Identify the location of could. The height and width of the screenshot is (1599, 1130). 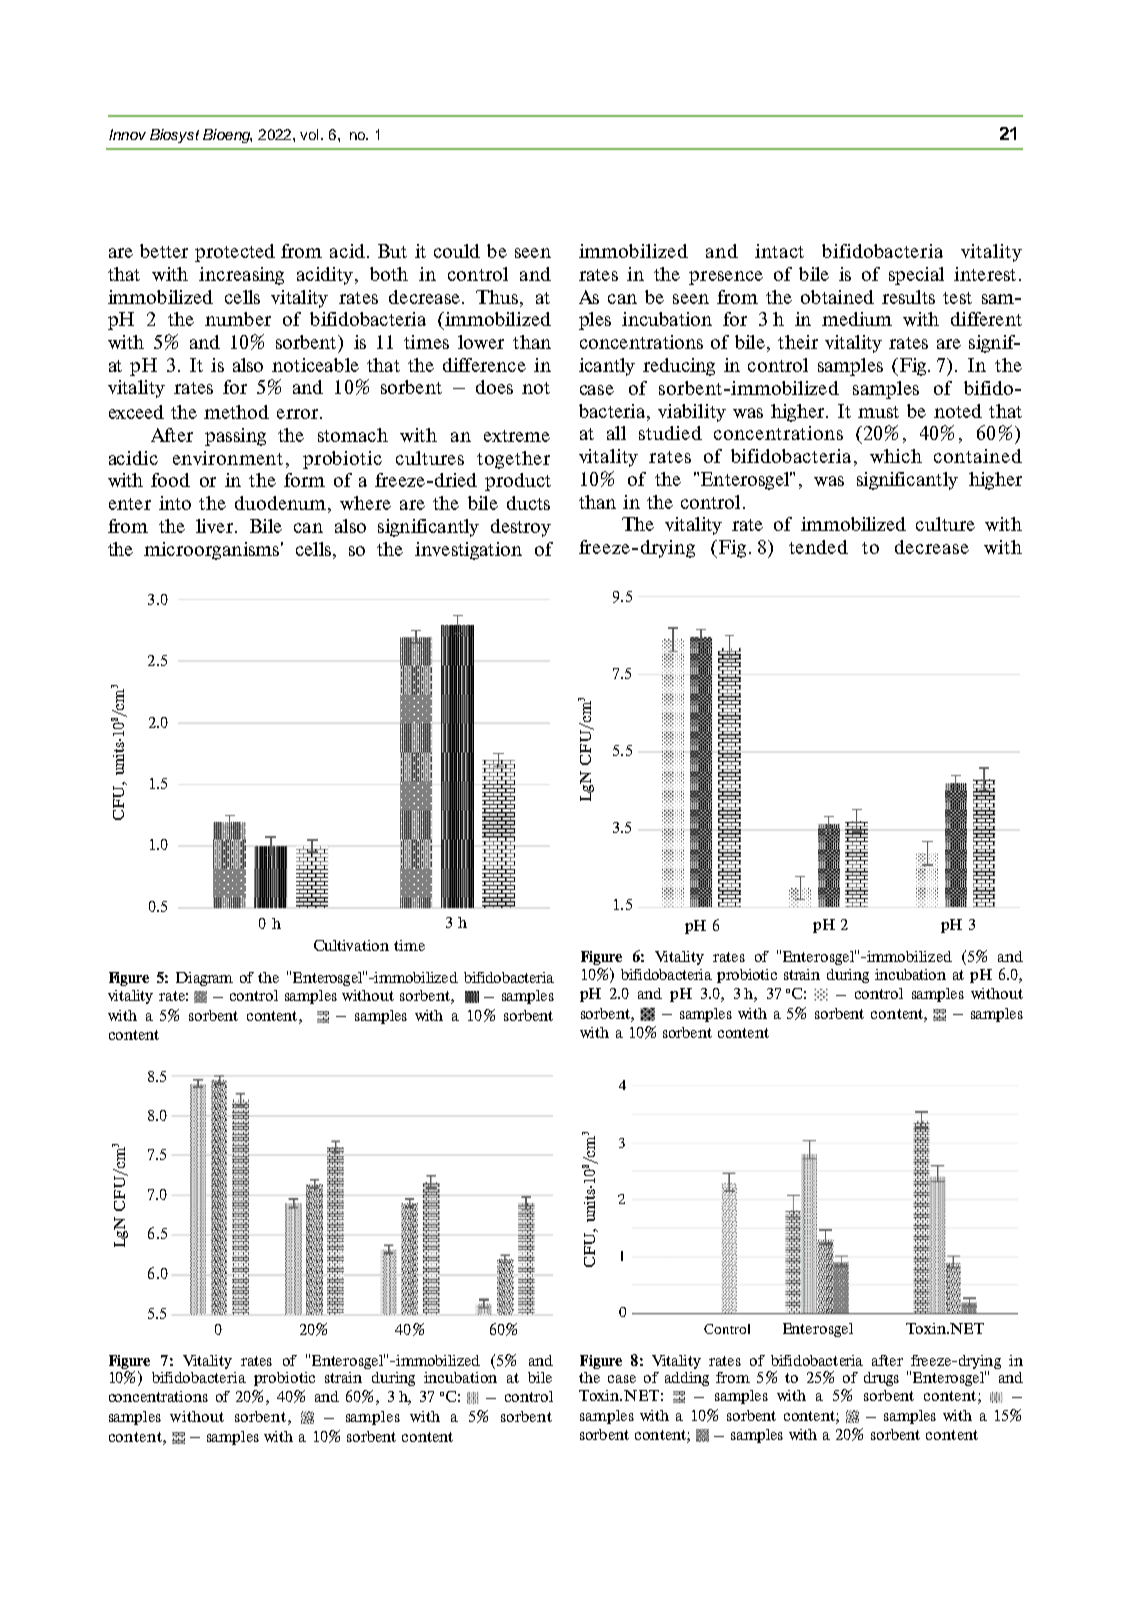
(457, 251).
